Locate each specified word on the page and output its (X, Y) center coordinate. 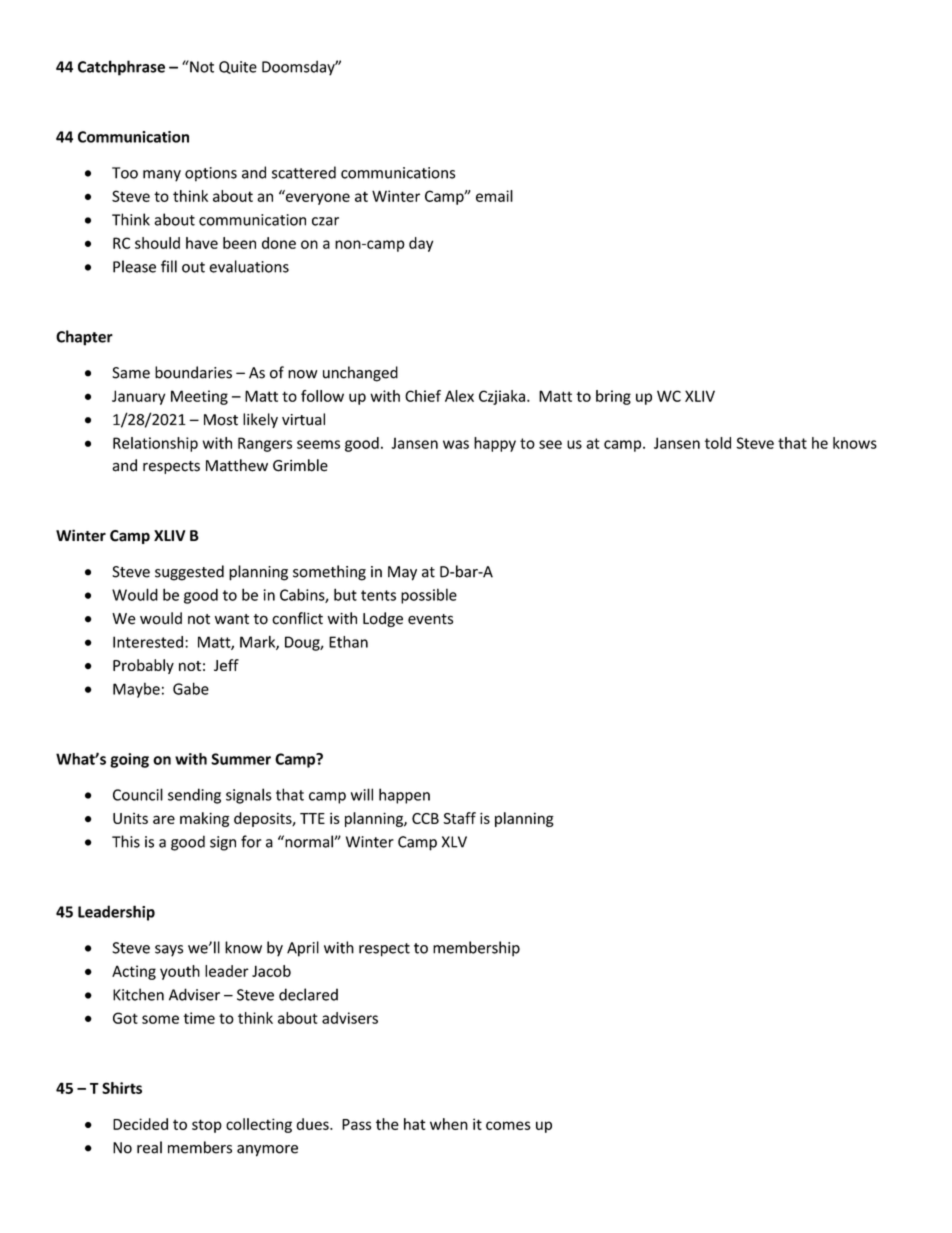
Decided (140, 1124)
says (169, 951)
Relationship (155, 444)
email (494, 196)
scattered (304, 172)
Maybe (136, 690)
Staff (459, 818)
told (718, 443)
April (303, 949)
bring (613, 397)
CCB (425, 818)
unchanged (360, 374)
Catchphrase (121, 68)
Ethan (348, 642)
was (456, 444)
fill (169, 266)
